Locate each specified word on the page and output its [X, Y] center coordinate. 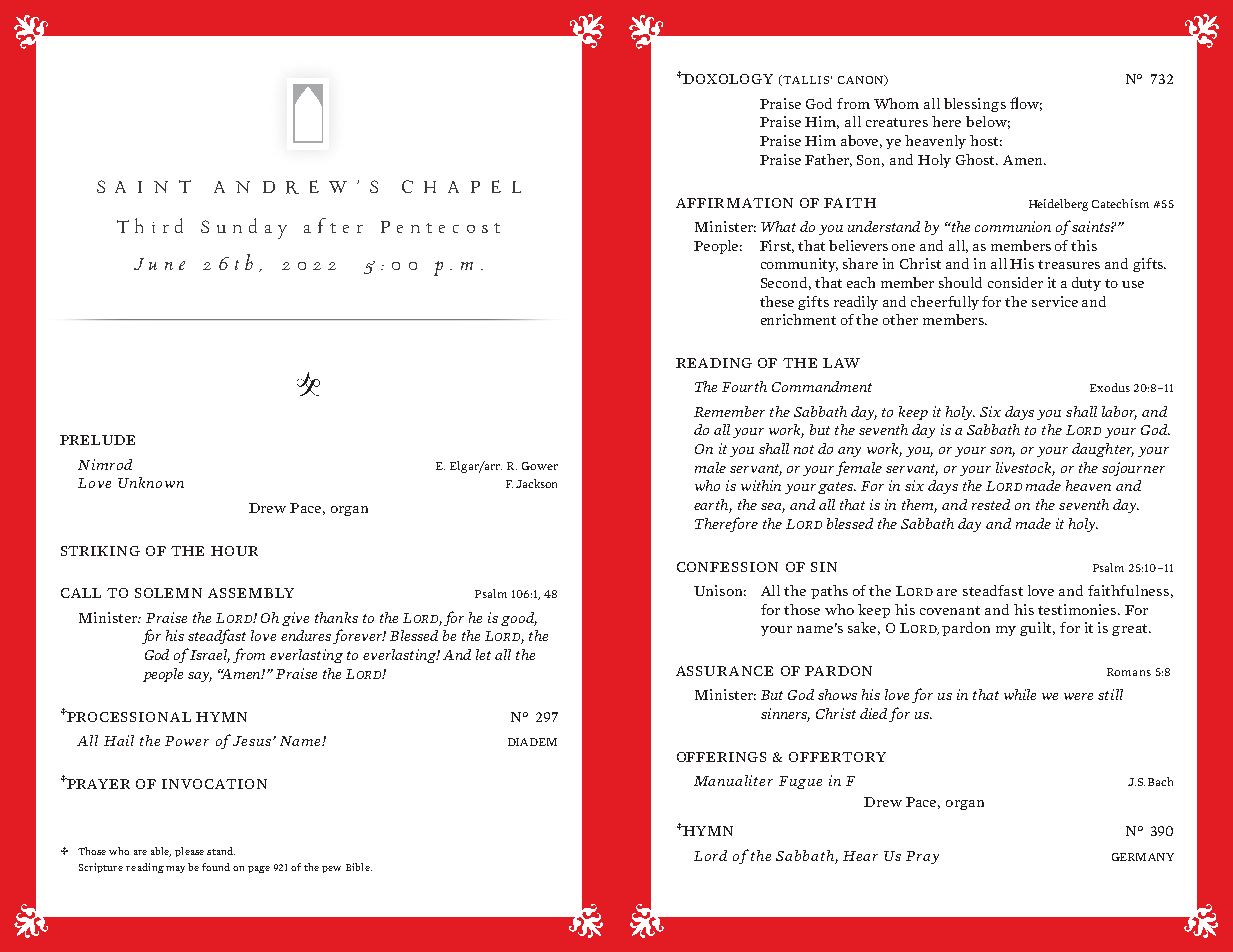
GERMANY [1143, 857]
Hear [860, 856]
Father [828, 160]
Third [150, 225]
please [189, 852]
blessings [975, 105]
